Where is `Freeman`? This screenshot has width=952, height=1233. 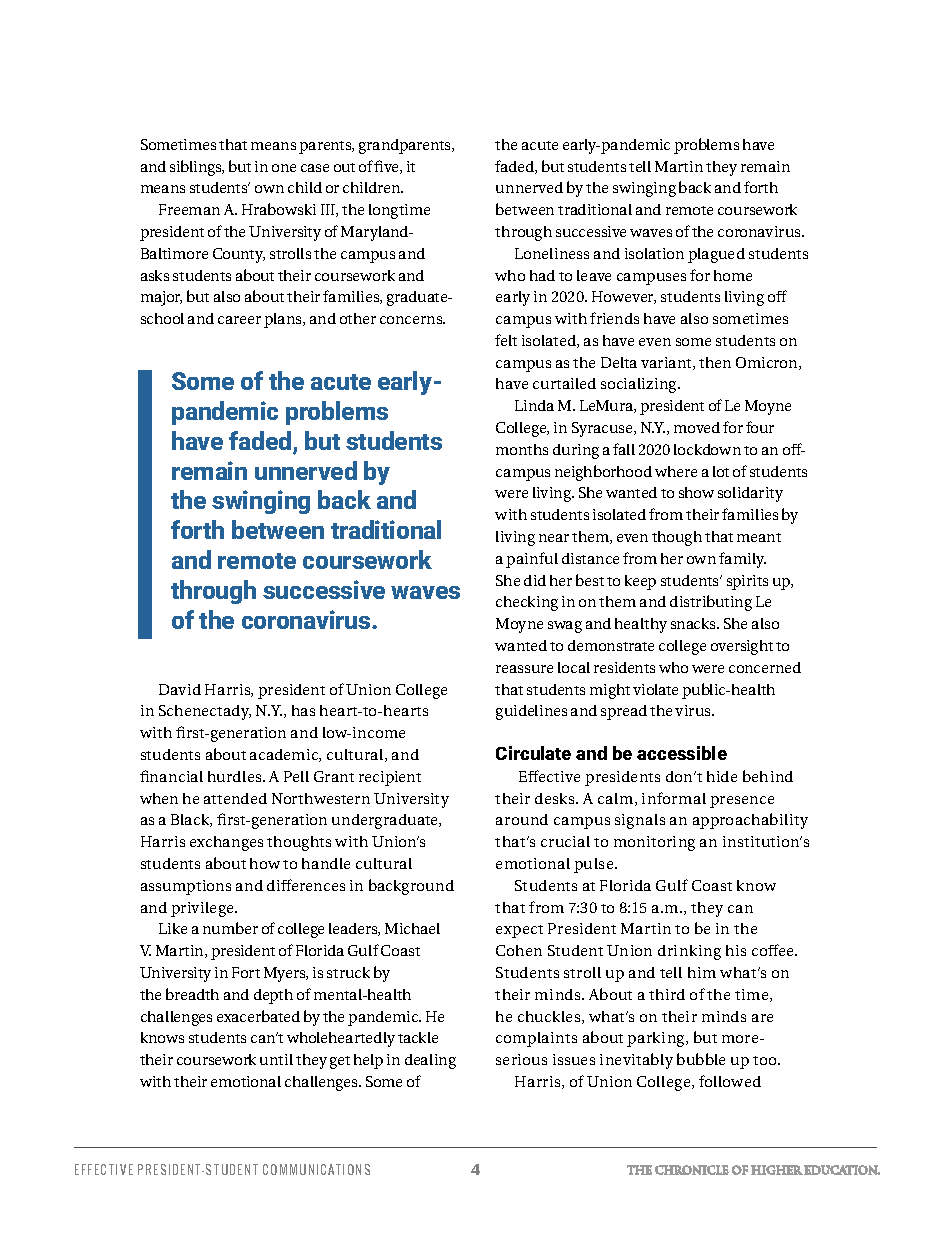 Freeman is located at coordinates (189, 209).
